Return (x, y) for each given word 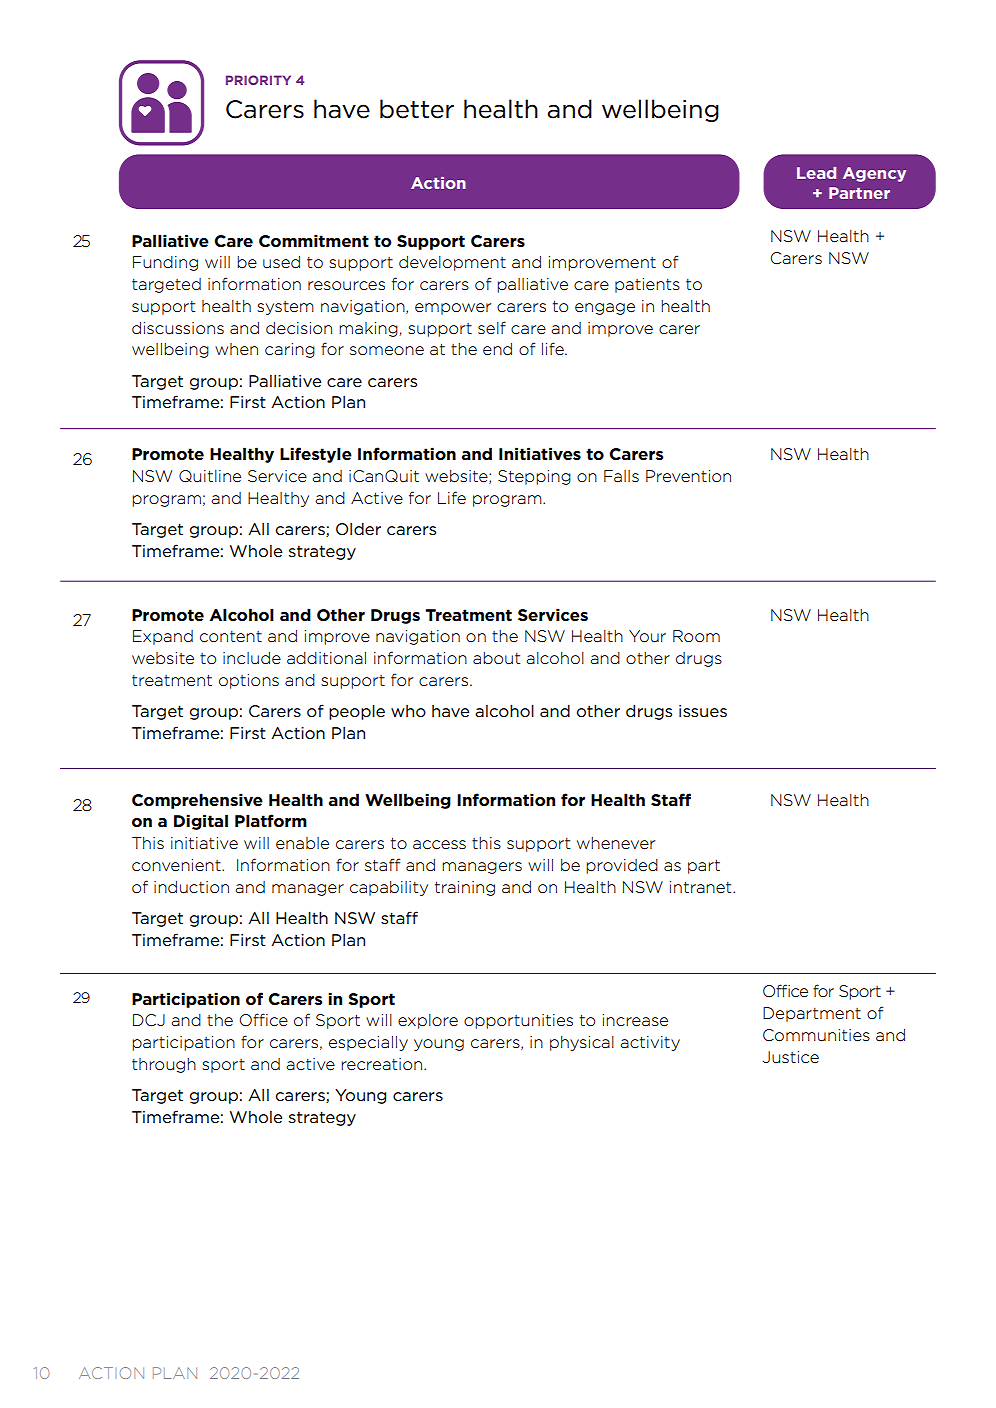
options (249, 681)
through (164, 1065)
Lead (816, 173)
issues (703, 711)
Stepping (534, 477)
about (496, 658)
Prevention (688, 476)
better (417, 109)
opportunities (518, 1021)
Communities (816, 1035)
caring (290, 350)
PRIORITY (258, 80)
